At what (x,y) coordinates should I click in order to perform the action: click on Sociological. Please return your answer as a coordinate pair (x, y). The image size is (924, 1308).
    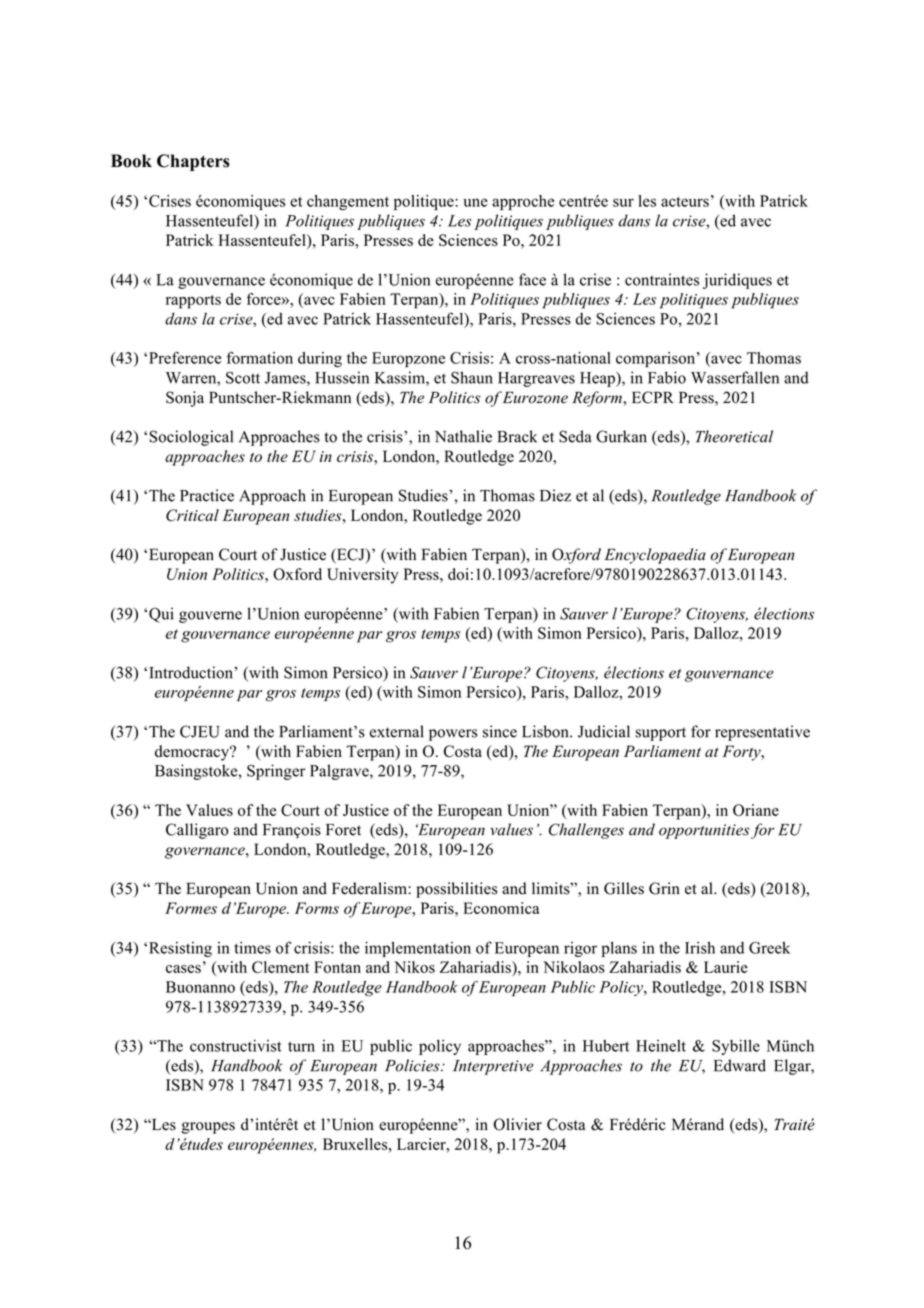
    Looking at the image, I should click on (191, 438).
